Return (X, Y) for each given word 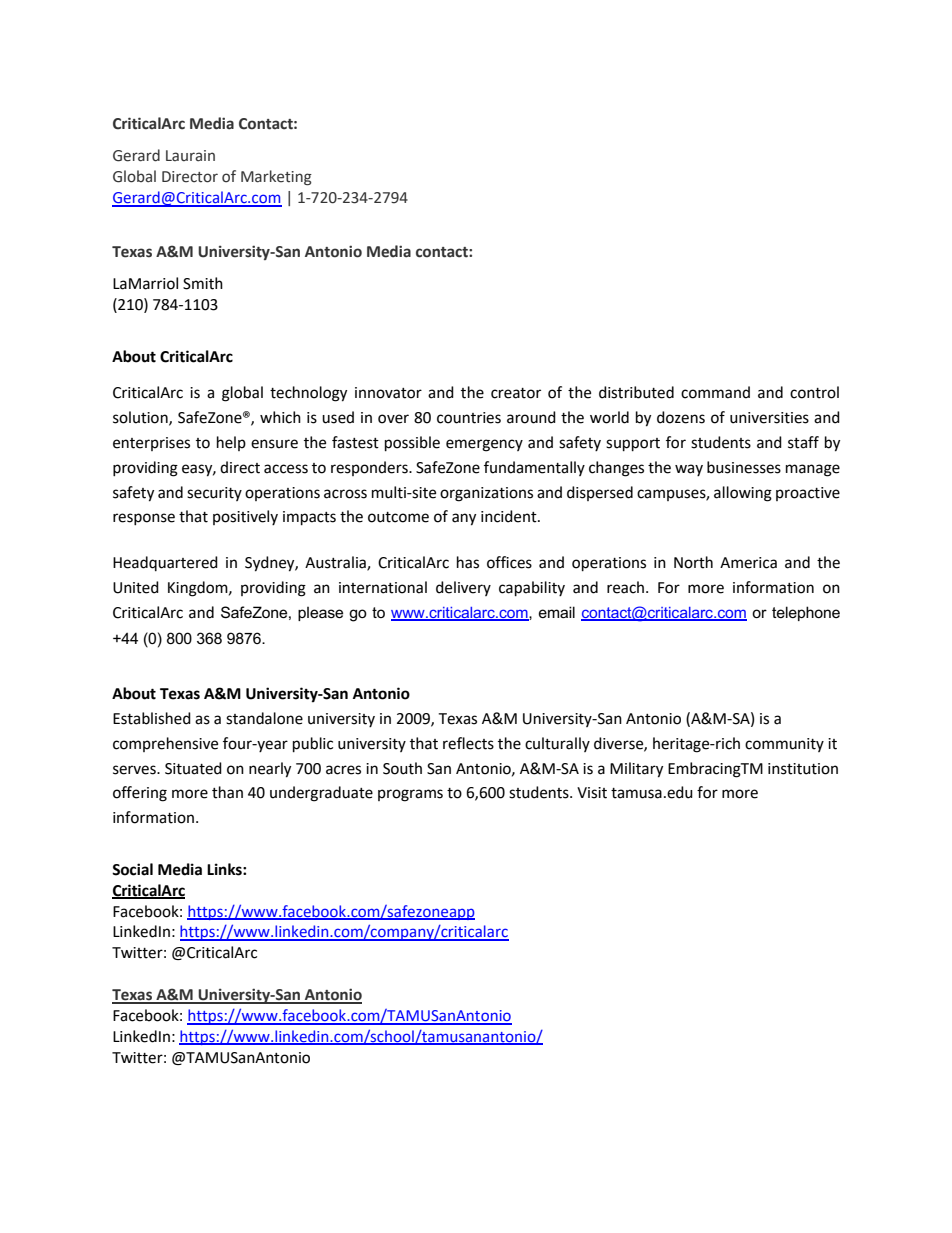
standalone (264, 718)
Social (132, 869)
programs (410, 795)
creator (516, 393)
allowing (743, 494)
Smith (203, 283)
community (784, 745)
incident (510, 516)
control (814, 392)
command (715, 392)
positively (245, 517)
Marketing (276, 177)
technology (308, 394)
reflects (468, 743)
